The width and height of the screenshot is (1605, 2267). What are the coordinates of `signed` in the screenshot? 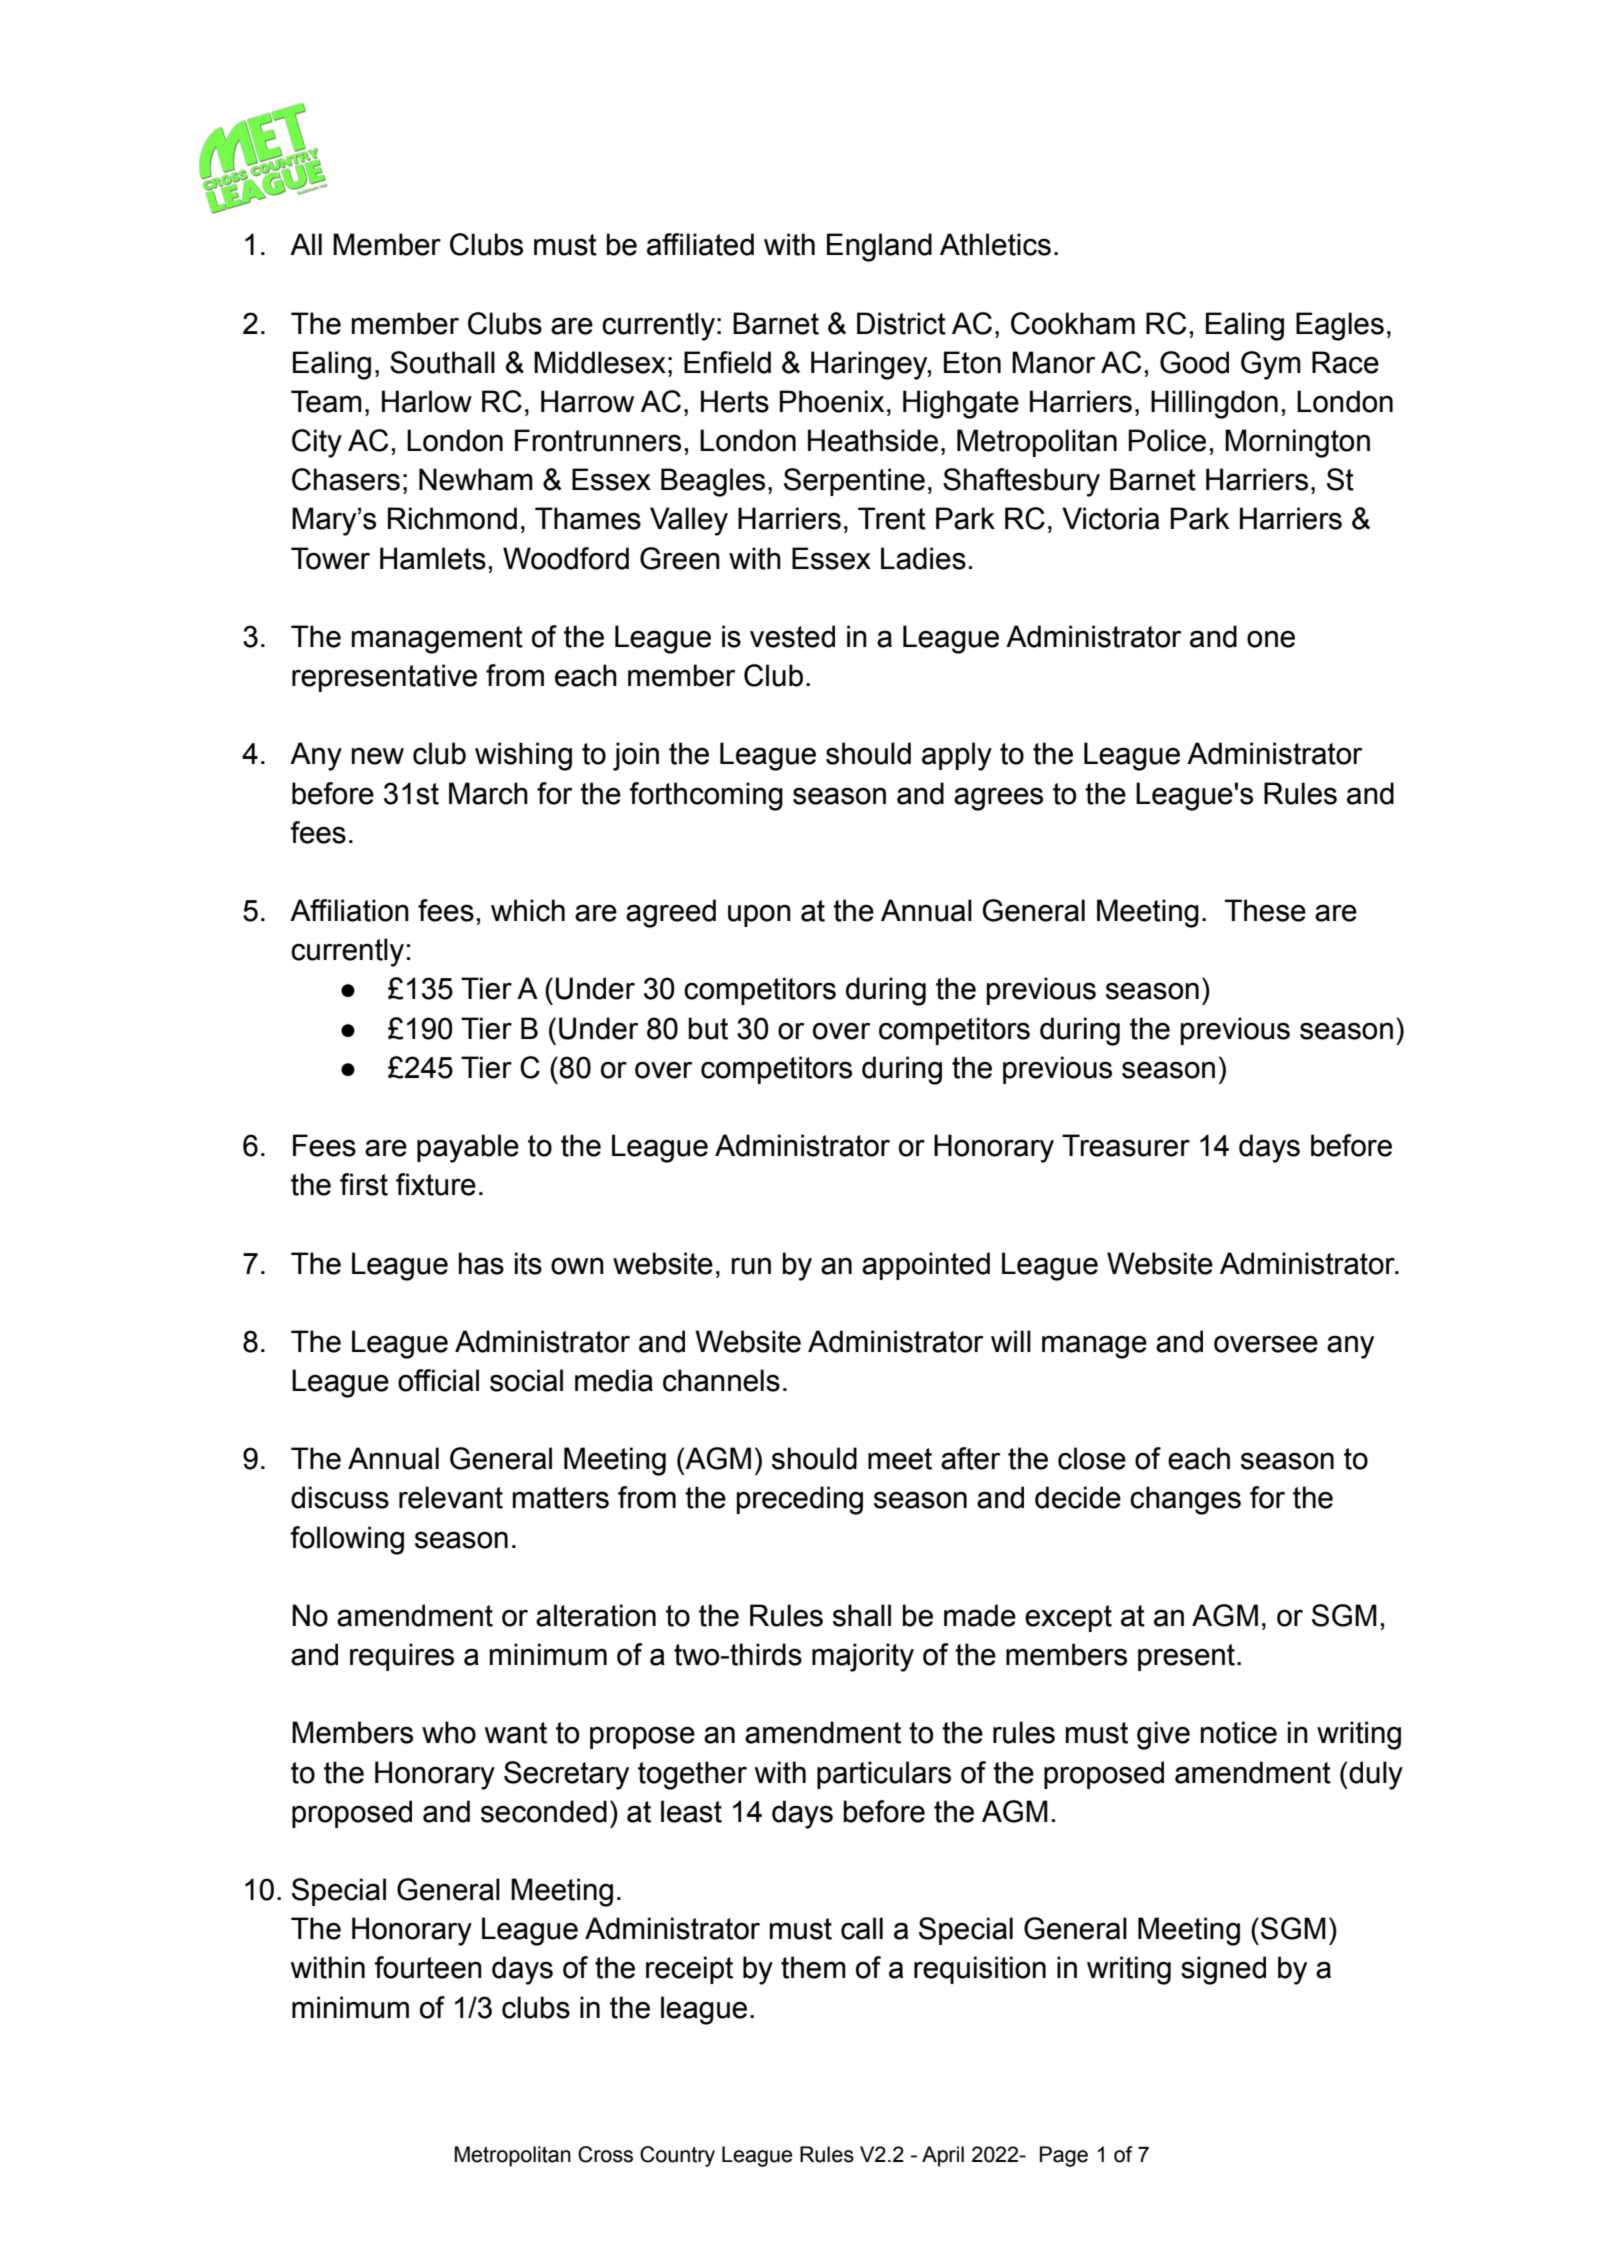 It's located at (1223, 1970).
